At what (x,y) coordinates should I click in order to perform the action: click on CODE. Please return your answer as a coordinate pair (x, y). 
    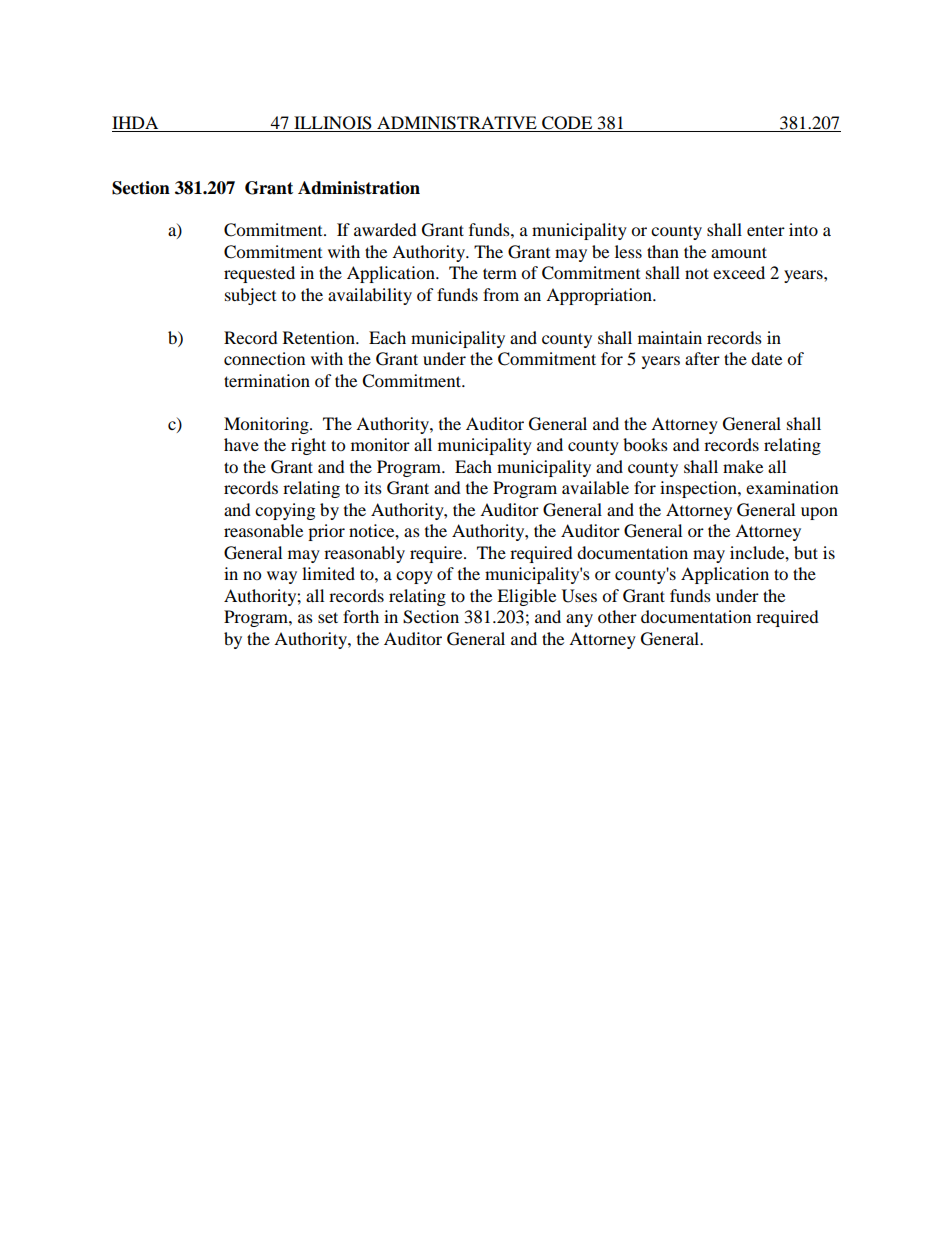
    Looking at the image, I should click on (567, 124).
